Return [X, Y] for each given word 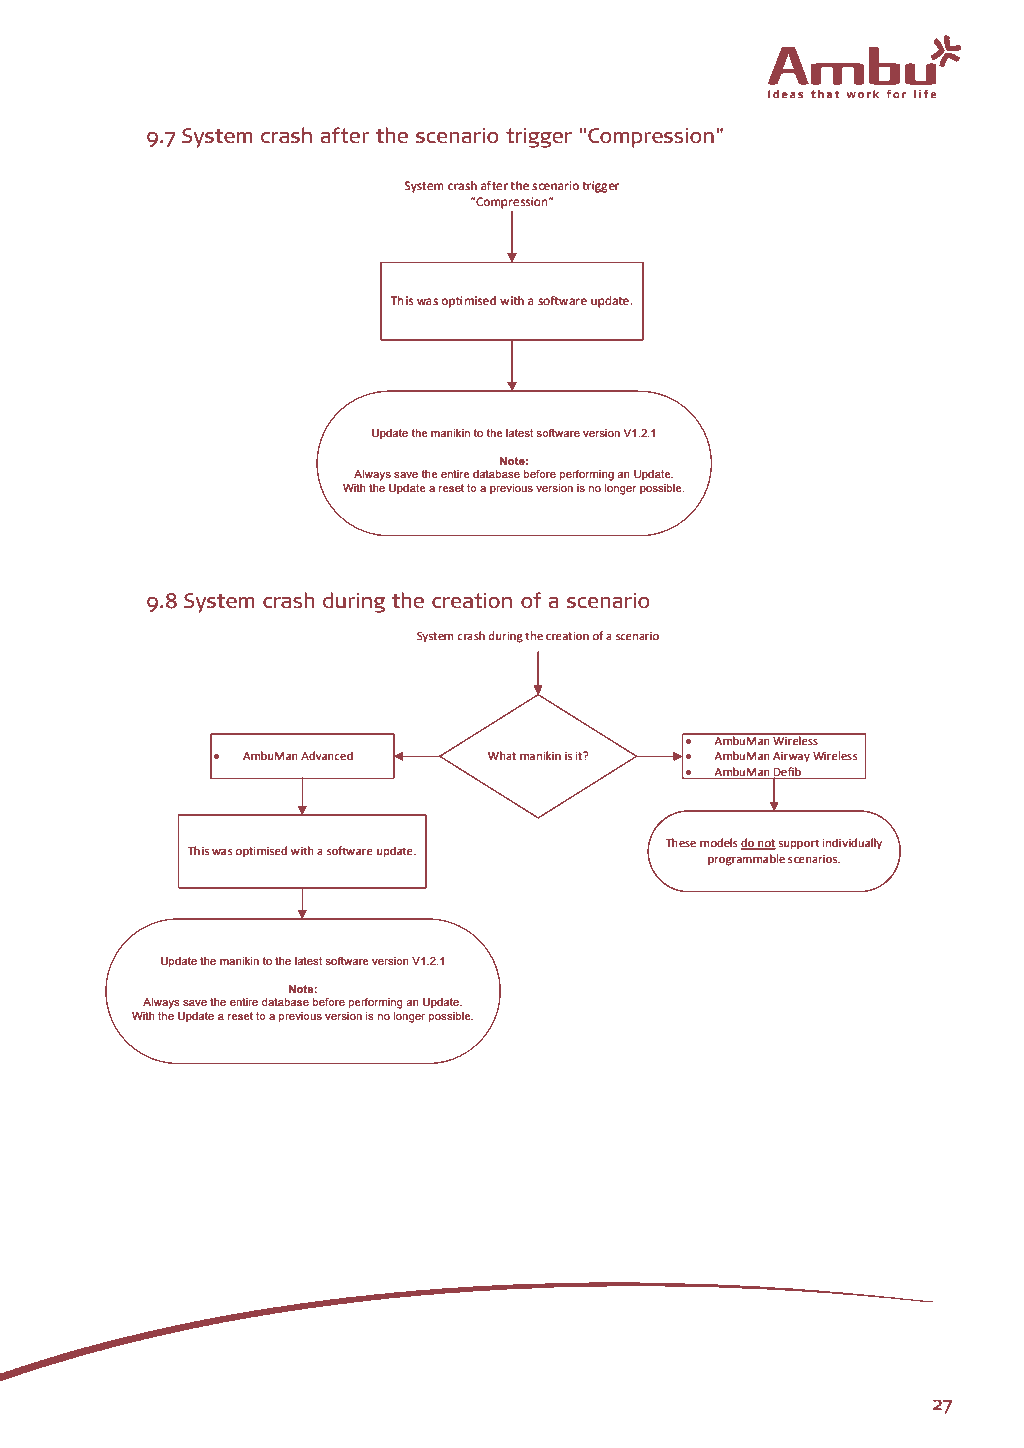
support [799, 844]
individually [852, 844]
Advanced [327, 756]
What [502, 755]
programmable [746, 860]
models [719, 843]
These [680, 843]
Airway [791, 757]
